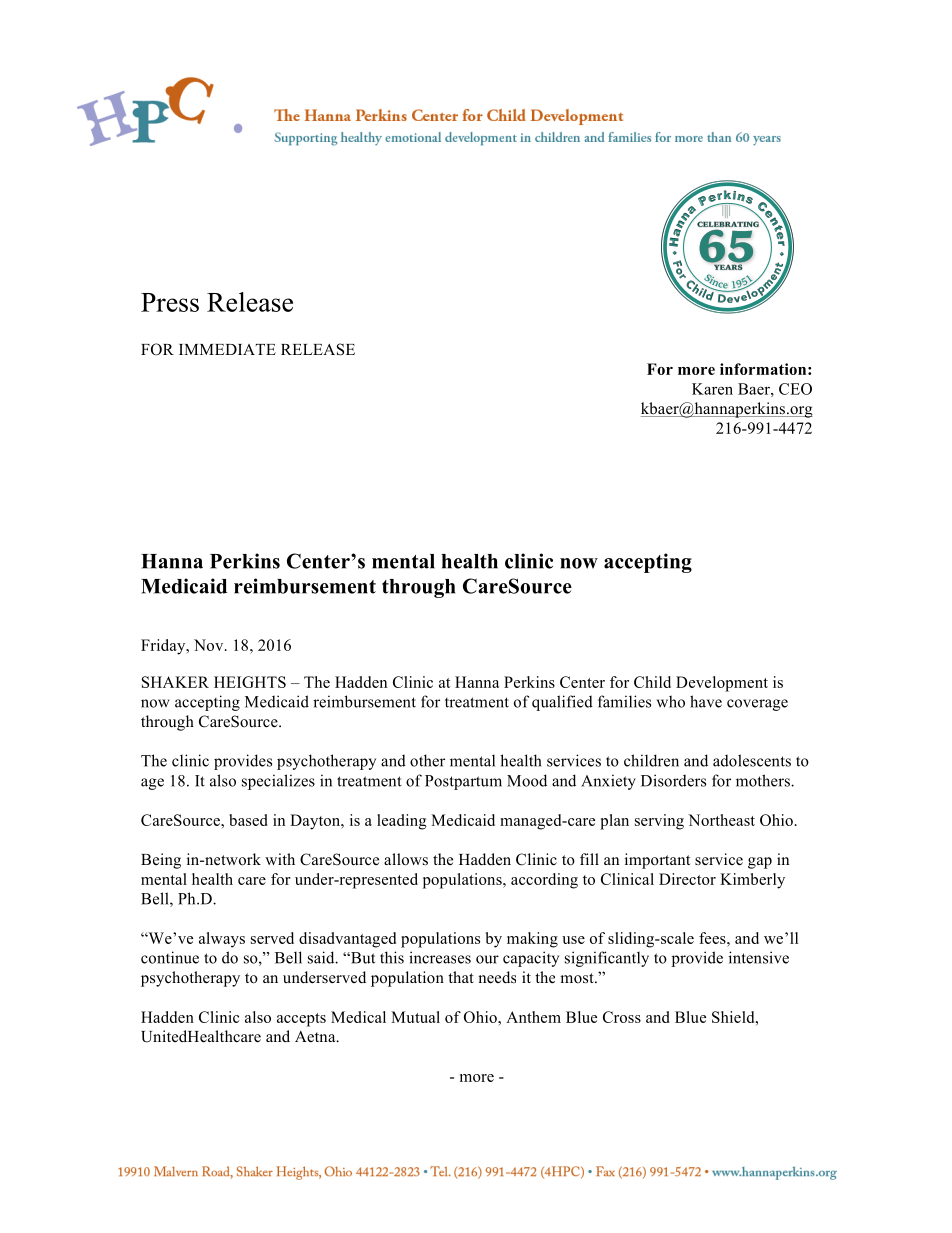 Image resolution: width=952 pixels, height=1233 pixels. I want to click on qualified, so click(562, 703).
